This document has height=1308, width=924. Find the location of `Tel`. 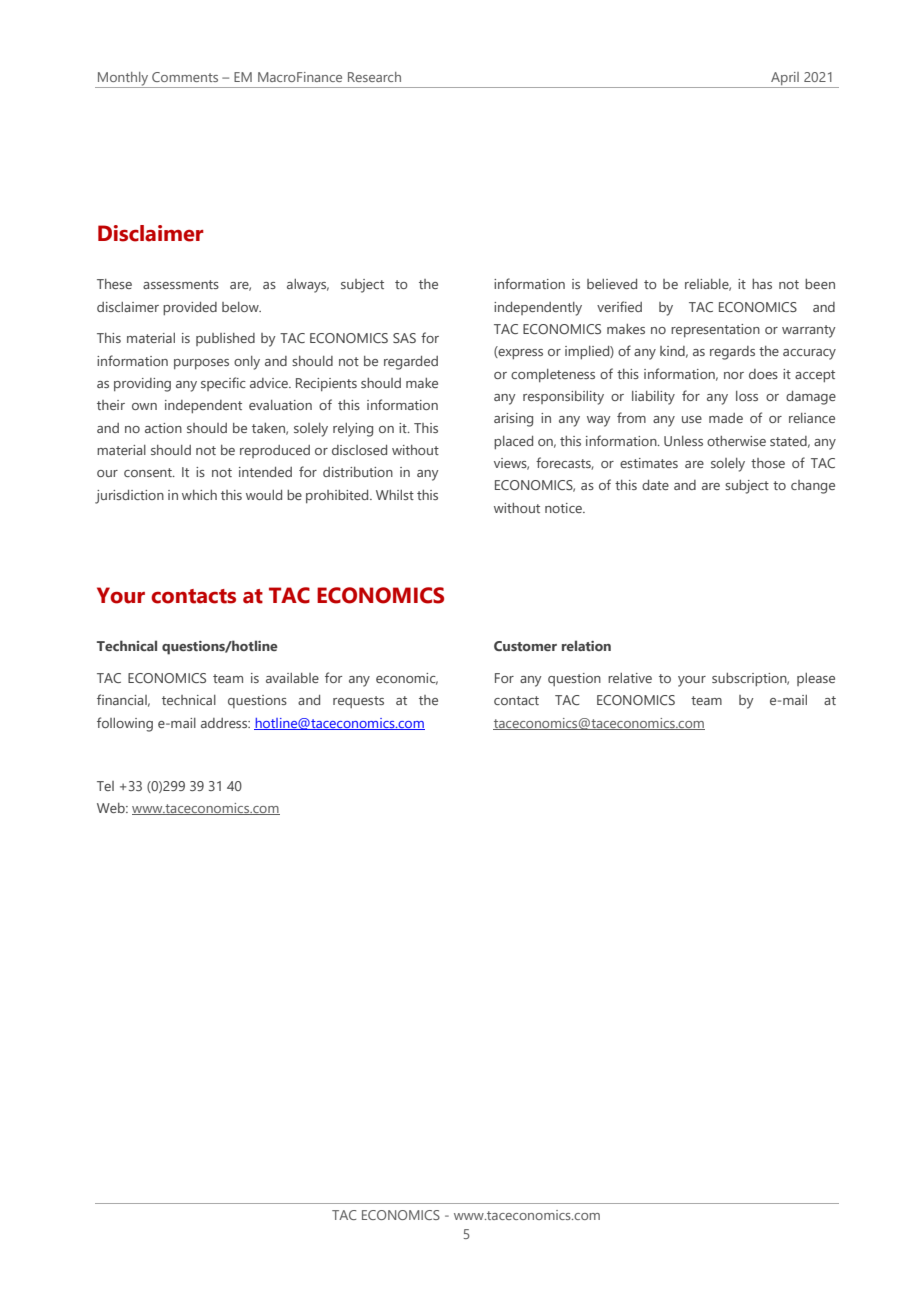

Tel is located at coordinates (105, 786).
